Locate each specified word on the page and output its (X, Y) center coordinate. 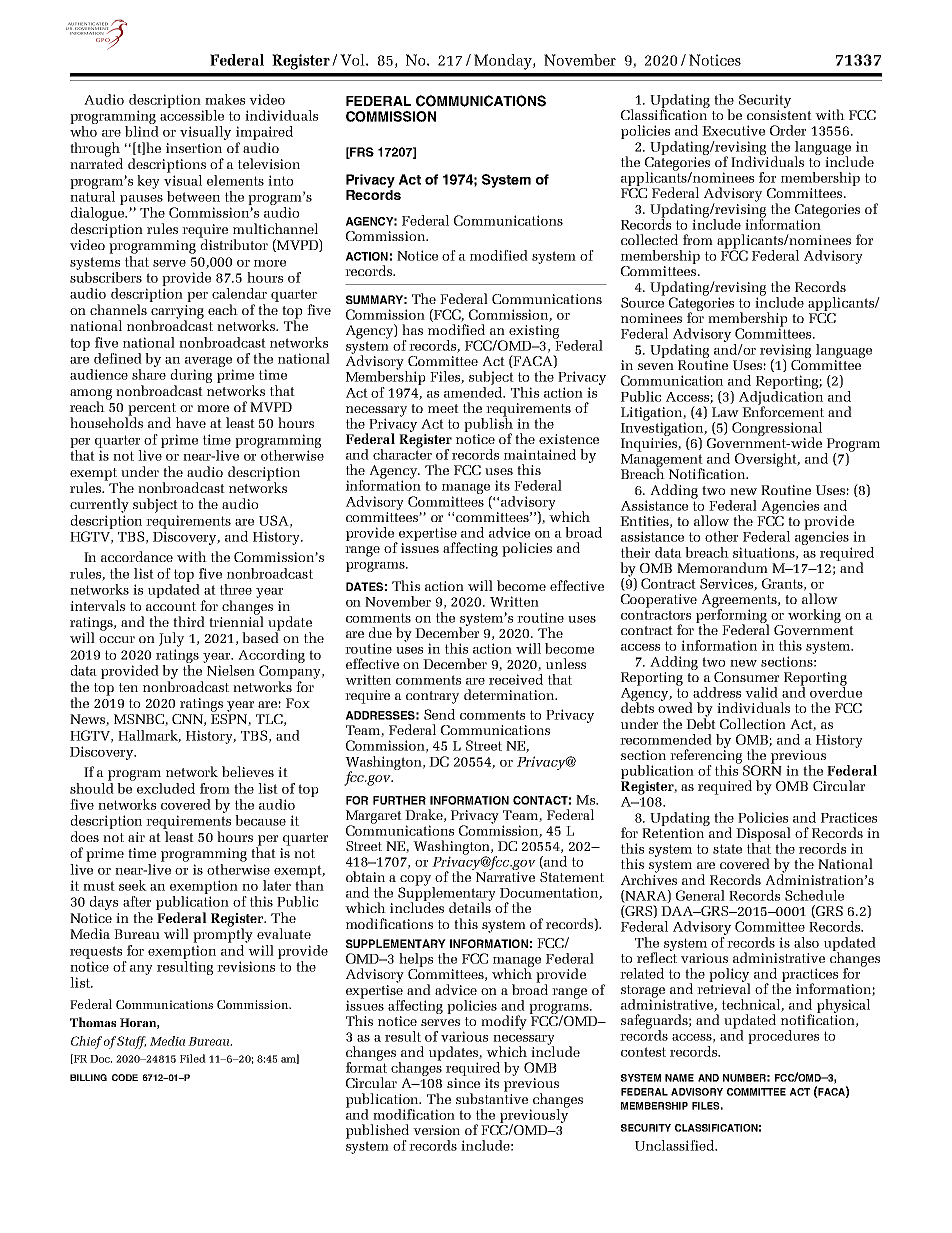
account (171, 606)
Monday (504, 62)
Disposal (763, 835)
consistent (779, 115)
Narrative (505, 877)
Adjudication (781, 397)
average (208, 362)
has (412, 329)
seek (133, 885)
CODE (125, 1077)
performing (732, 616)
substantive (492, 1097)
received (516, 679)
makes (225, 99)
